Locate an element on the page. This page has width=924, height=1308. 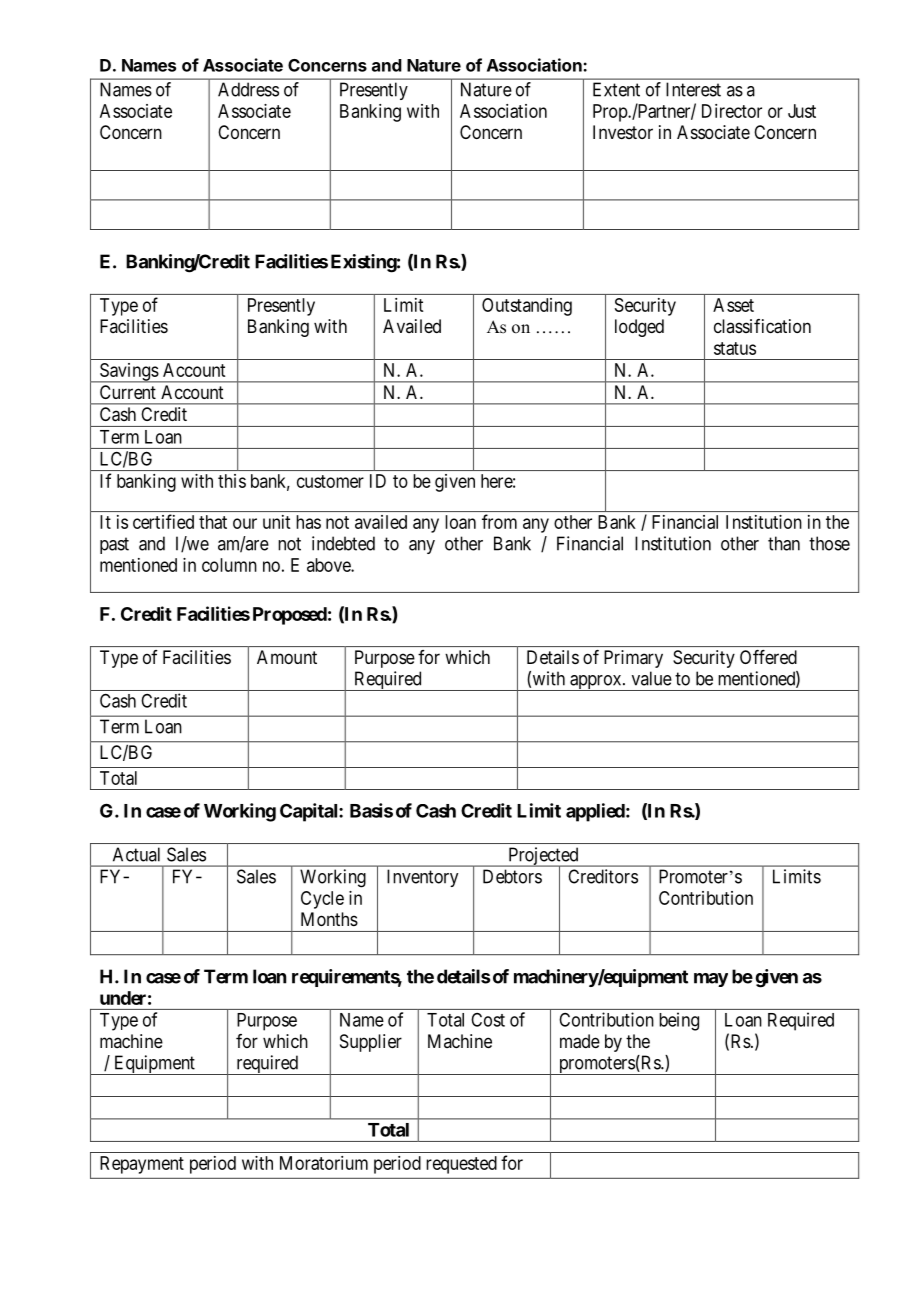
column is located at coordinates (229, 565).
